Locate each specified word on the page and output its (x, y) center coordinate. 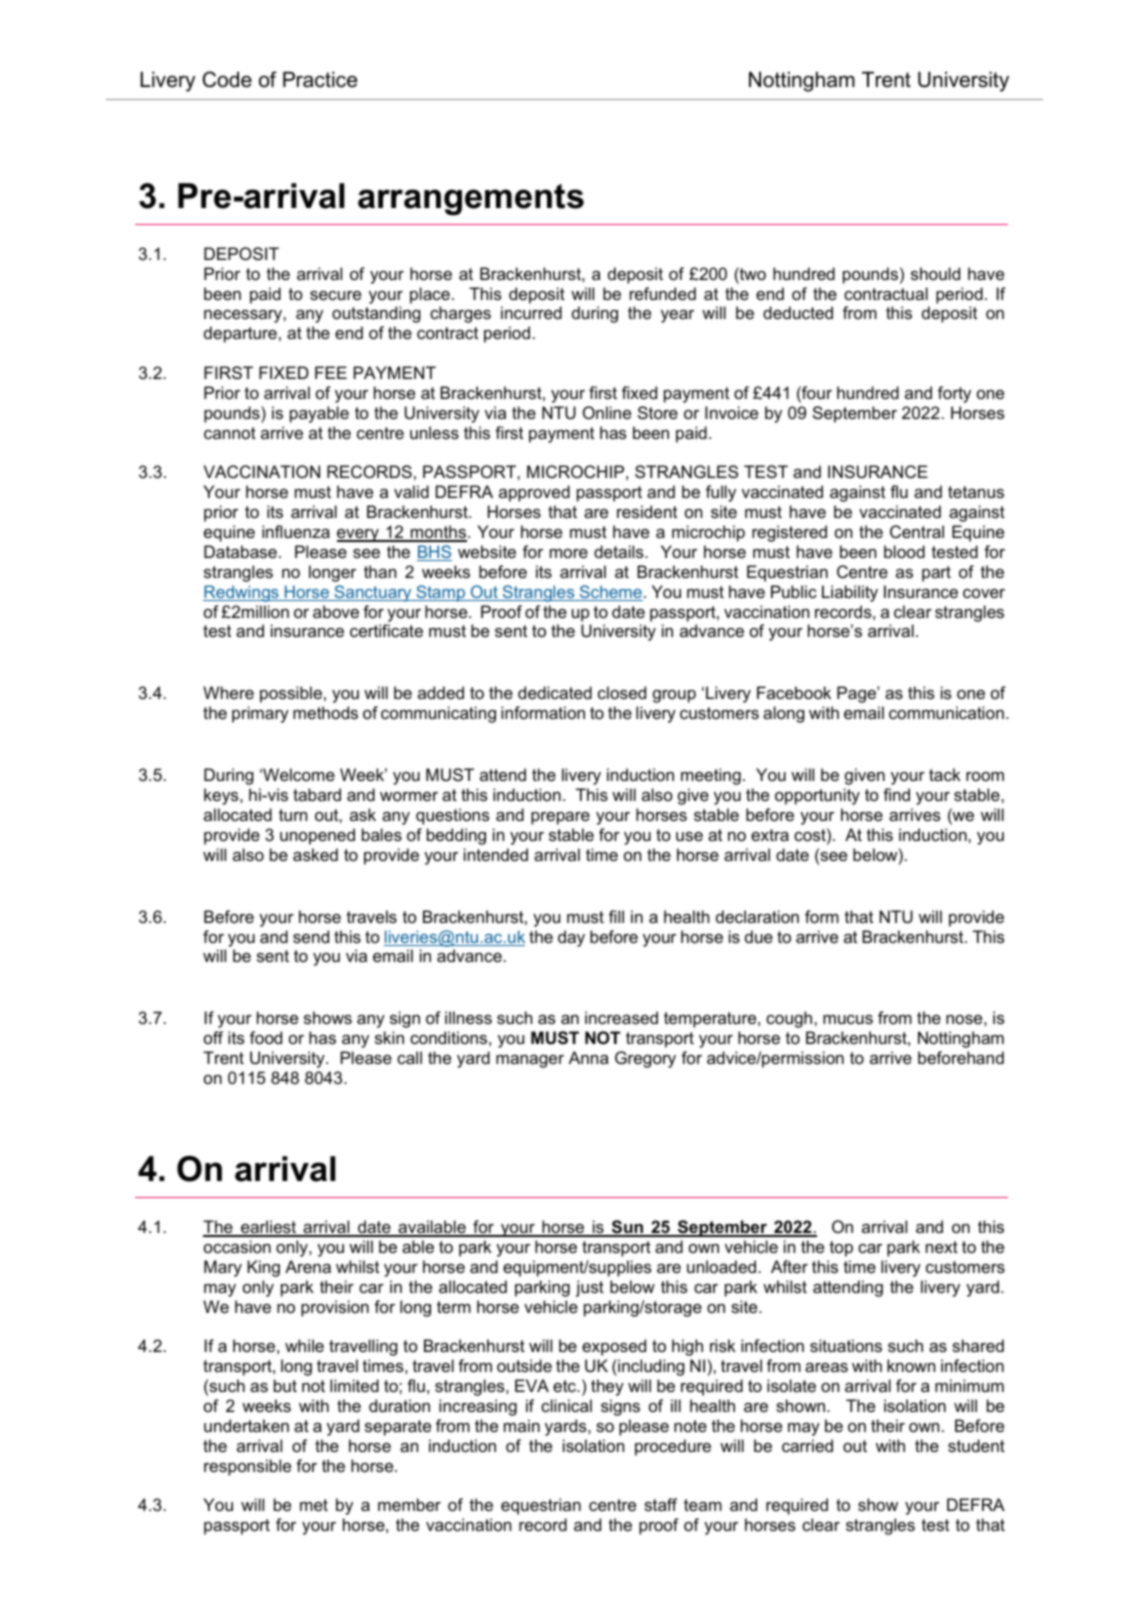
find (896, 794)
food (266, 1037)
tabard (317, 794)
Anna (589, 1057)
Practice (320, 80)
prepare (560, 818)
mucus (848, 1019)
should (935, 273)
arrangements (471, 200)
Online (607, 412)
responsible (247, 1467)
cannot (230, 433)
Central (917, 531)
